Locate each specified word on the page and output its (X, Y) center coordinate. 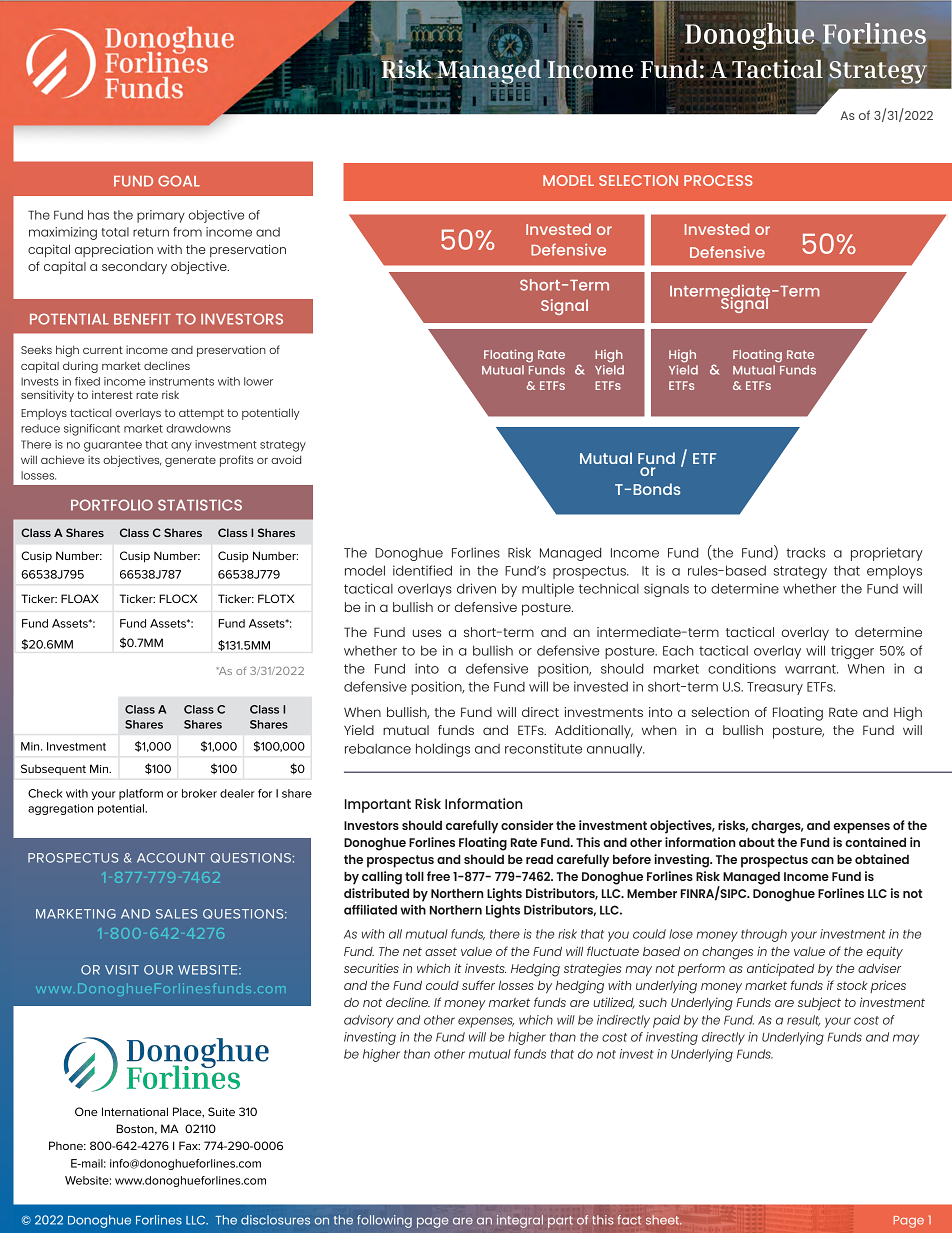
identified (422, 570)
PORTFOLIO (112, 505)
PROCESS (718, 180)
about (757, 842)
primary (161, 216)
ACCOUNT (171, 858)
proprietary (887, 554)
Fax (189, 1145)
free (438, 876)
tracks (805, 552)
